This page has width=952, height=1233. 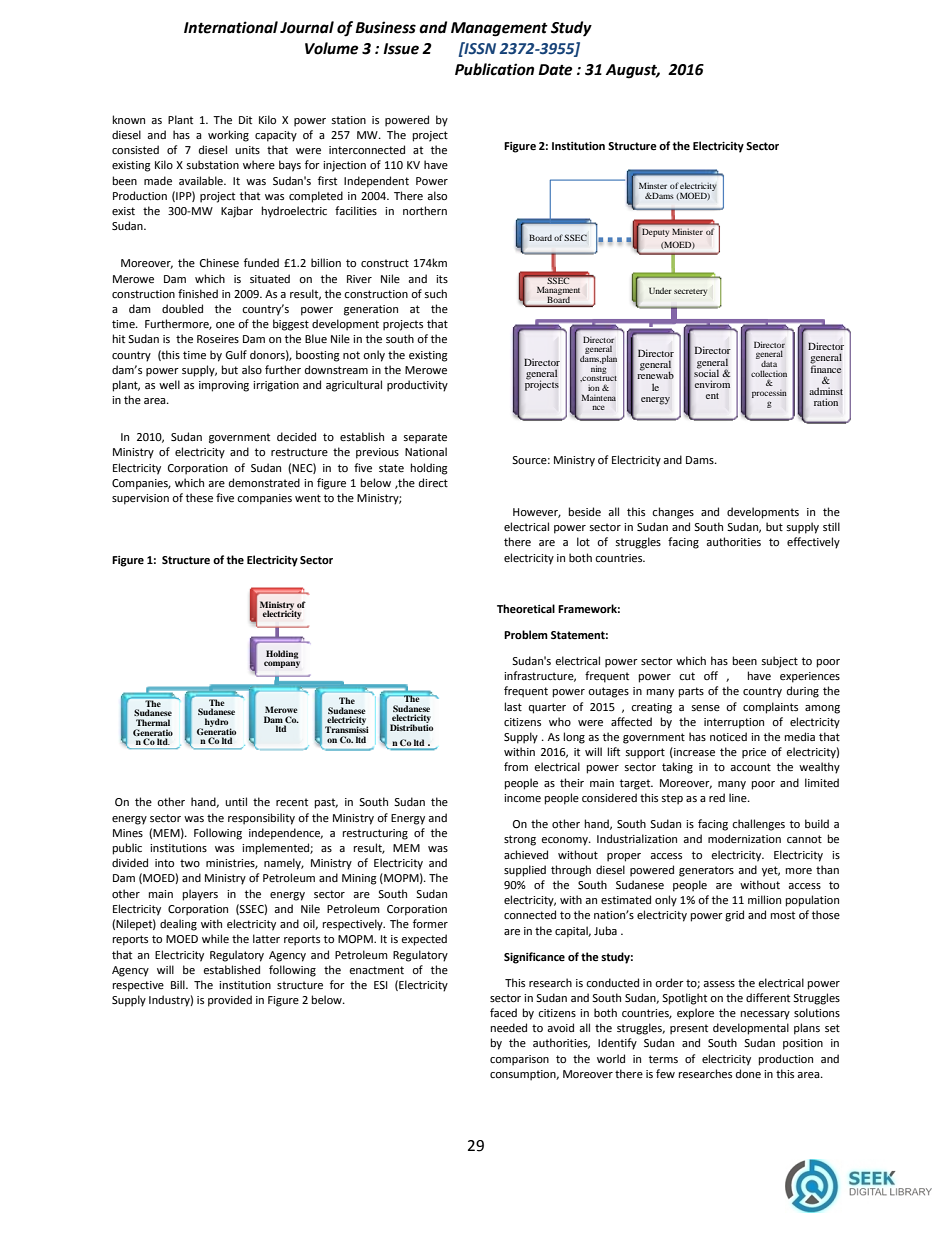 What do you see at coordinates (282, 664) in the page?
I see `company` at bounding box center [282, 664].
